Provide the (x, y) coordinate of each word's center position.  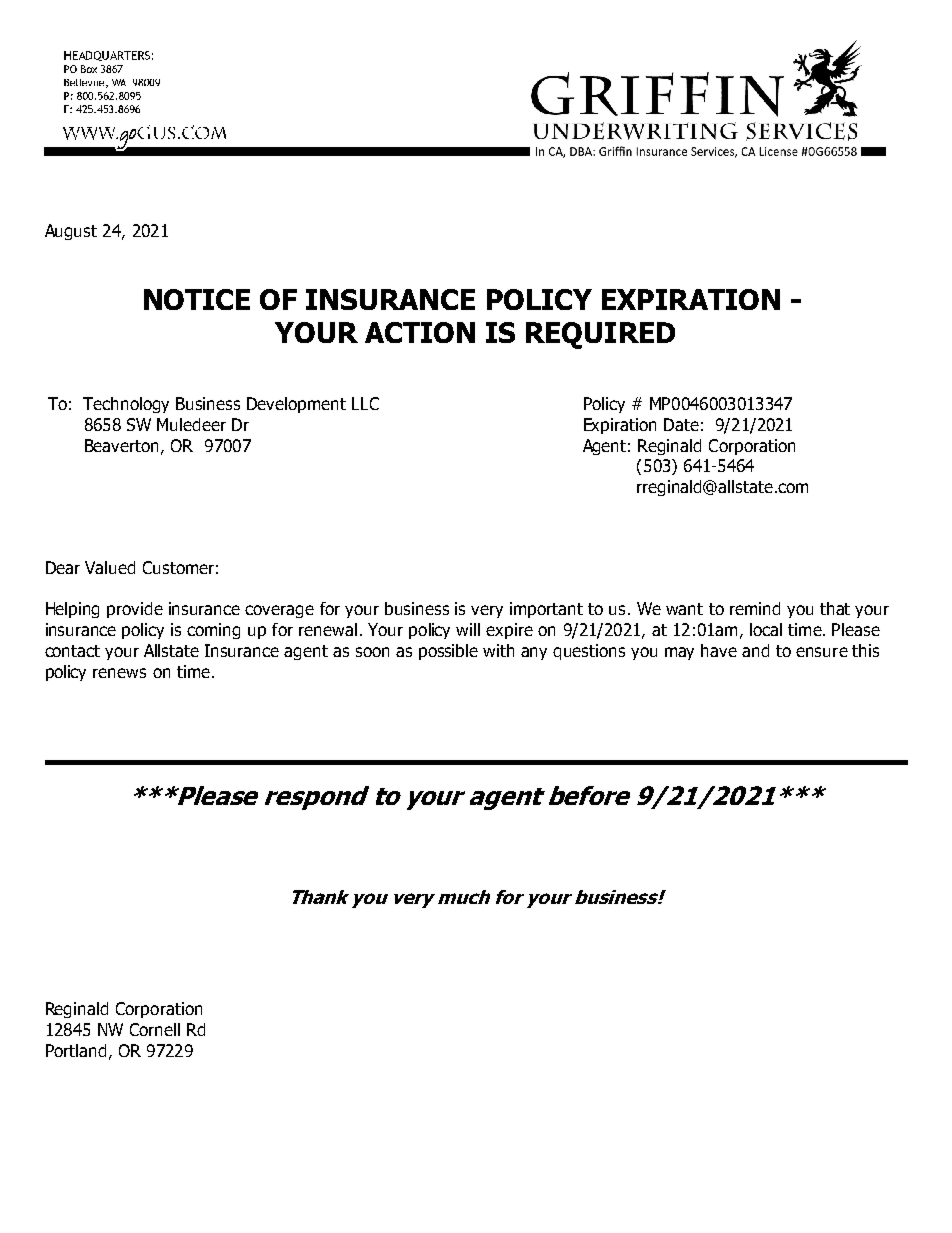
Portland (76, 1050)
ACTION (420, 332)
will (468, 629)
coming (213, 631)
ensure (822, 652)
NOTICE (197, 299)
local (766, 629)
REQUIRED (600, 335)
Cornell (155, 1029)
